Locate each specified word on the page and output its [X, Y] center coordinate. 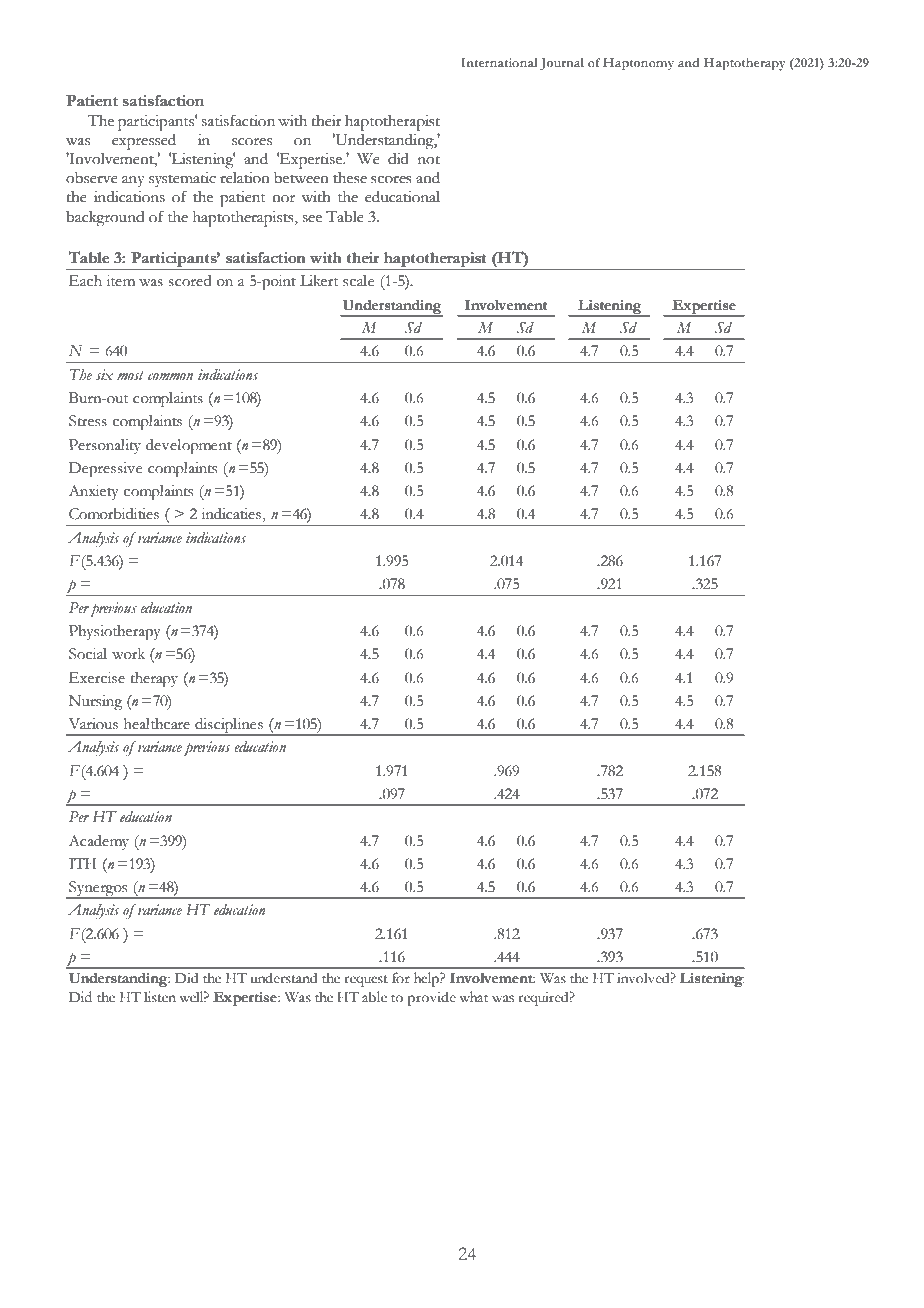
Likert [319, 281]
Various [93, 724]
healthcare [157, 724]
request [366, 981]
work [128, 654]
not [429, 160]
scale [358, 281]
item [121, 281]
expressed [144, 142]
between [301, 178]
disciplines [229, 727]
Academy [99, 842]
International [499, 62]
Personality [105, 446]
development [189, 447]
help [427, 979]
